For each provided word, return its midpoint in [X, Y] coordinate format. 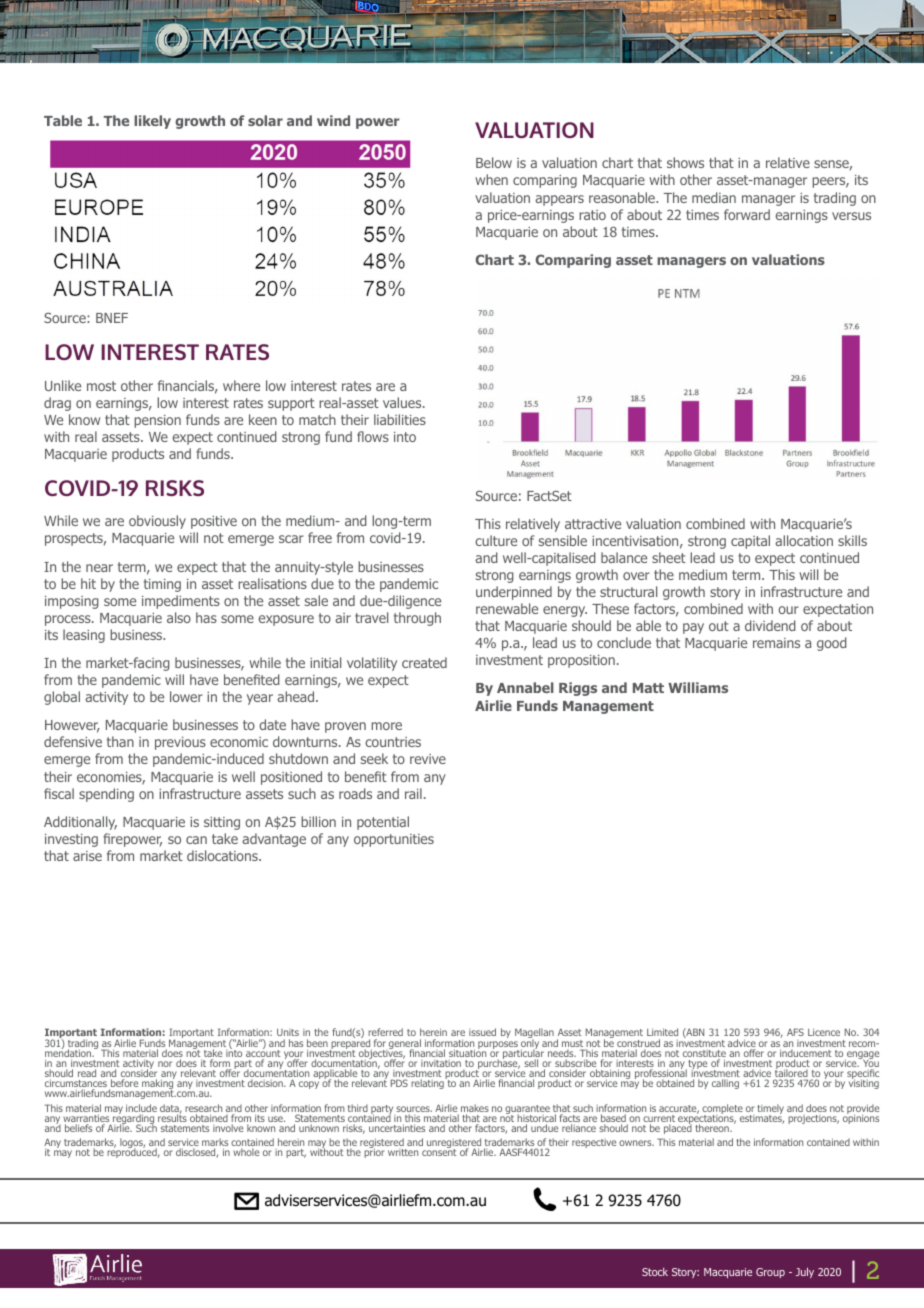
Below [494, 162]
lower [186, 696]
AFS [795, 1032]
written [403, 1152]
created [424, 662]
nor [165, 1064]
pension [157, 421]
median [714, 197]
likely [152, 122]
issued [482, 1032]
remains [776, 643]
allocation [804, 540]
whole [246, 1152]
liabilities [400, 419]
